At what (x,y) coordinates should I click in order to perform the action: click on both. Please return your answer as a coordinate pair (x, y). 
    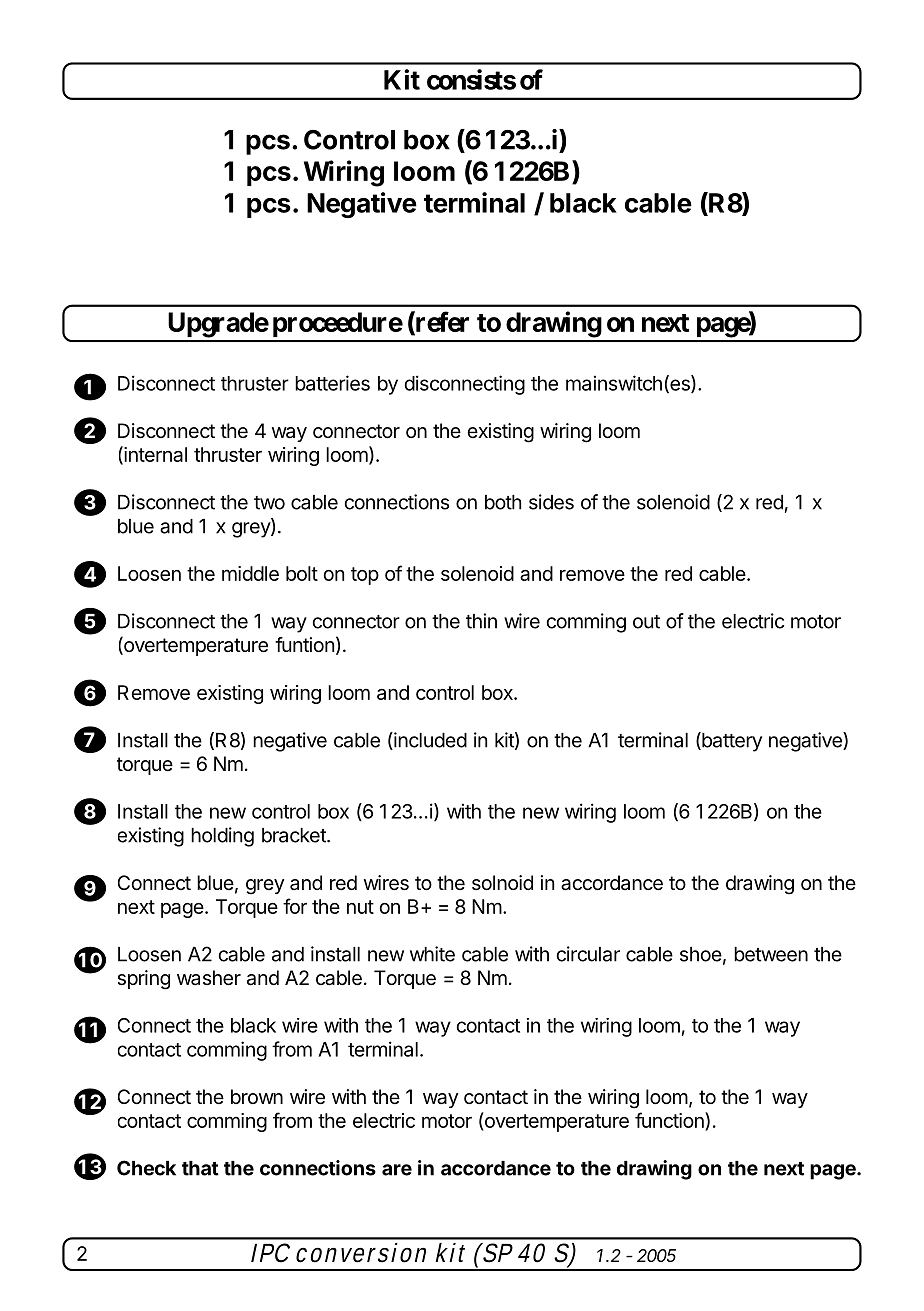
    Looking at the image, I should click on (503, 502).
